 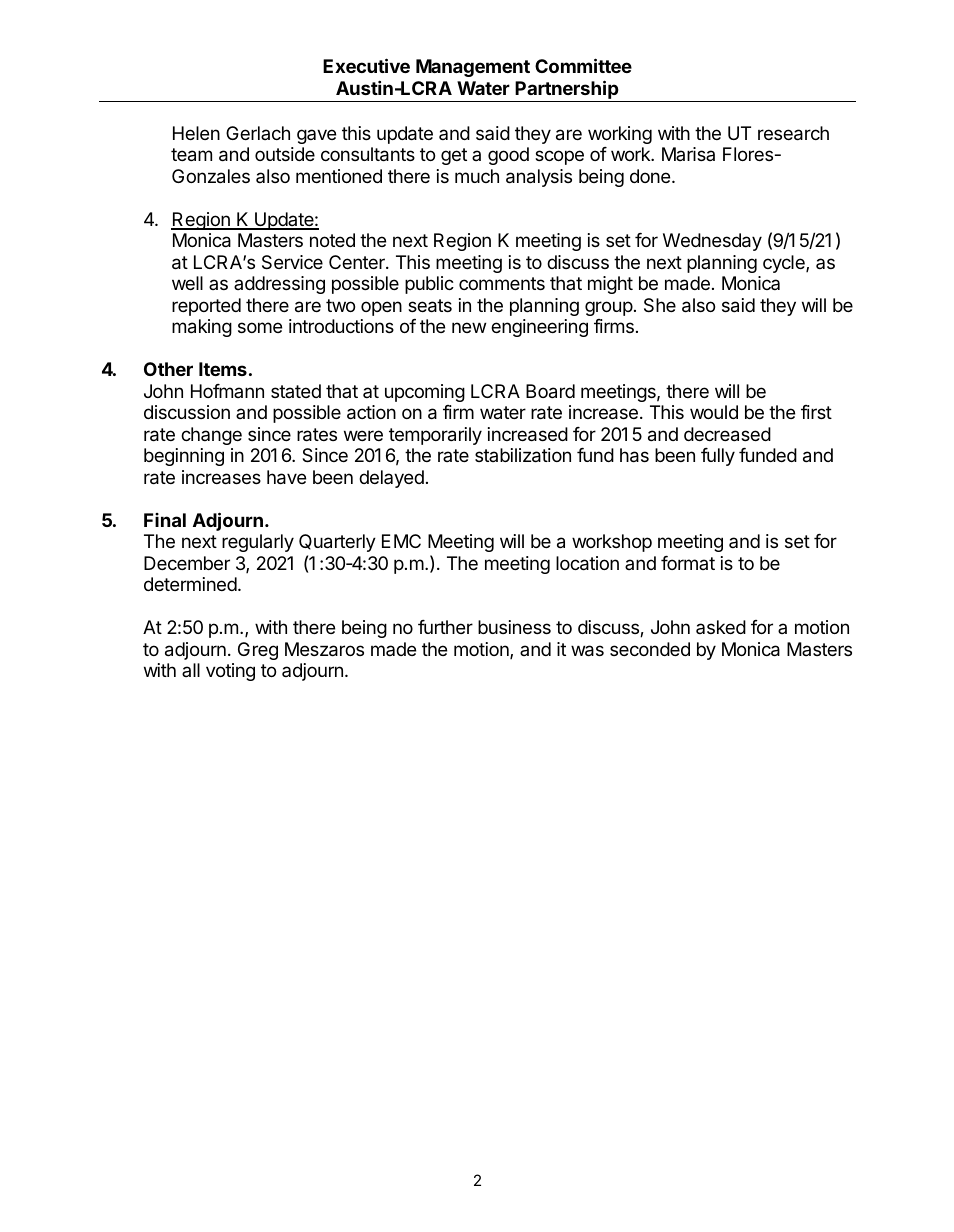 What do you see at coordinates (514, 627) in the screenshot?
I see `business` at bounding box center [514, 627].
